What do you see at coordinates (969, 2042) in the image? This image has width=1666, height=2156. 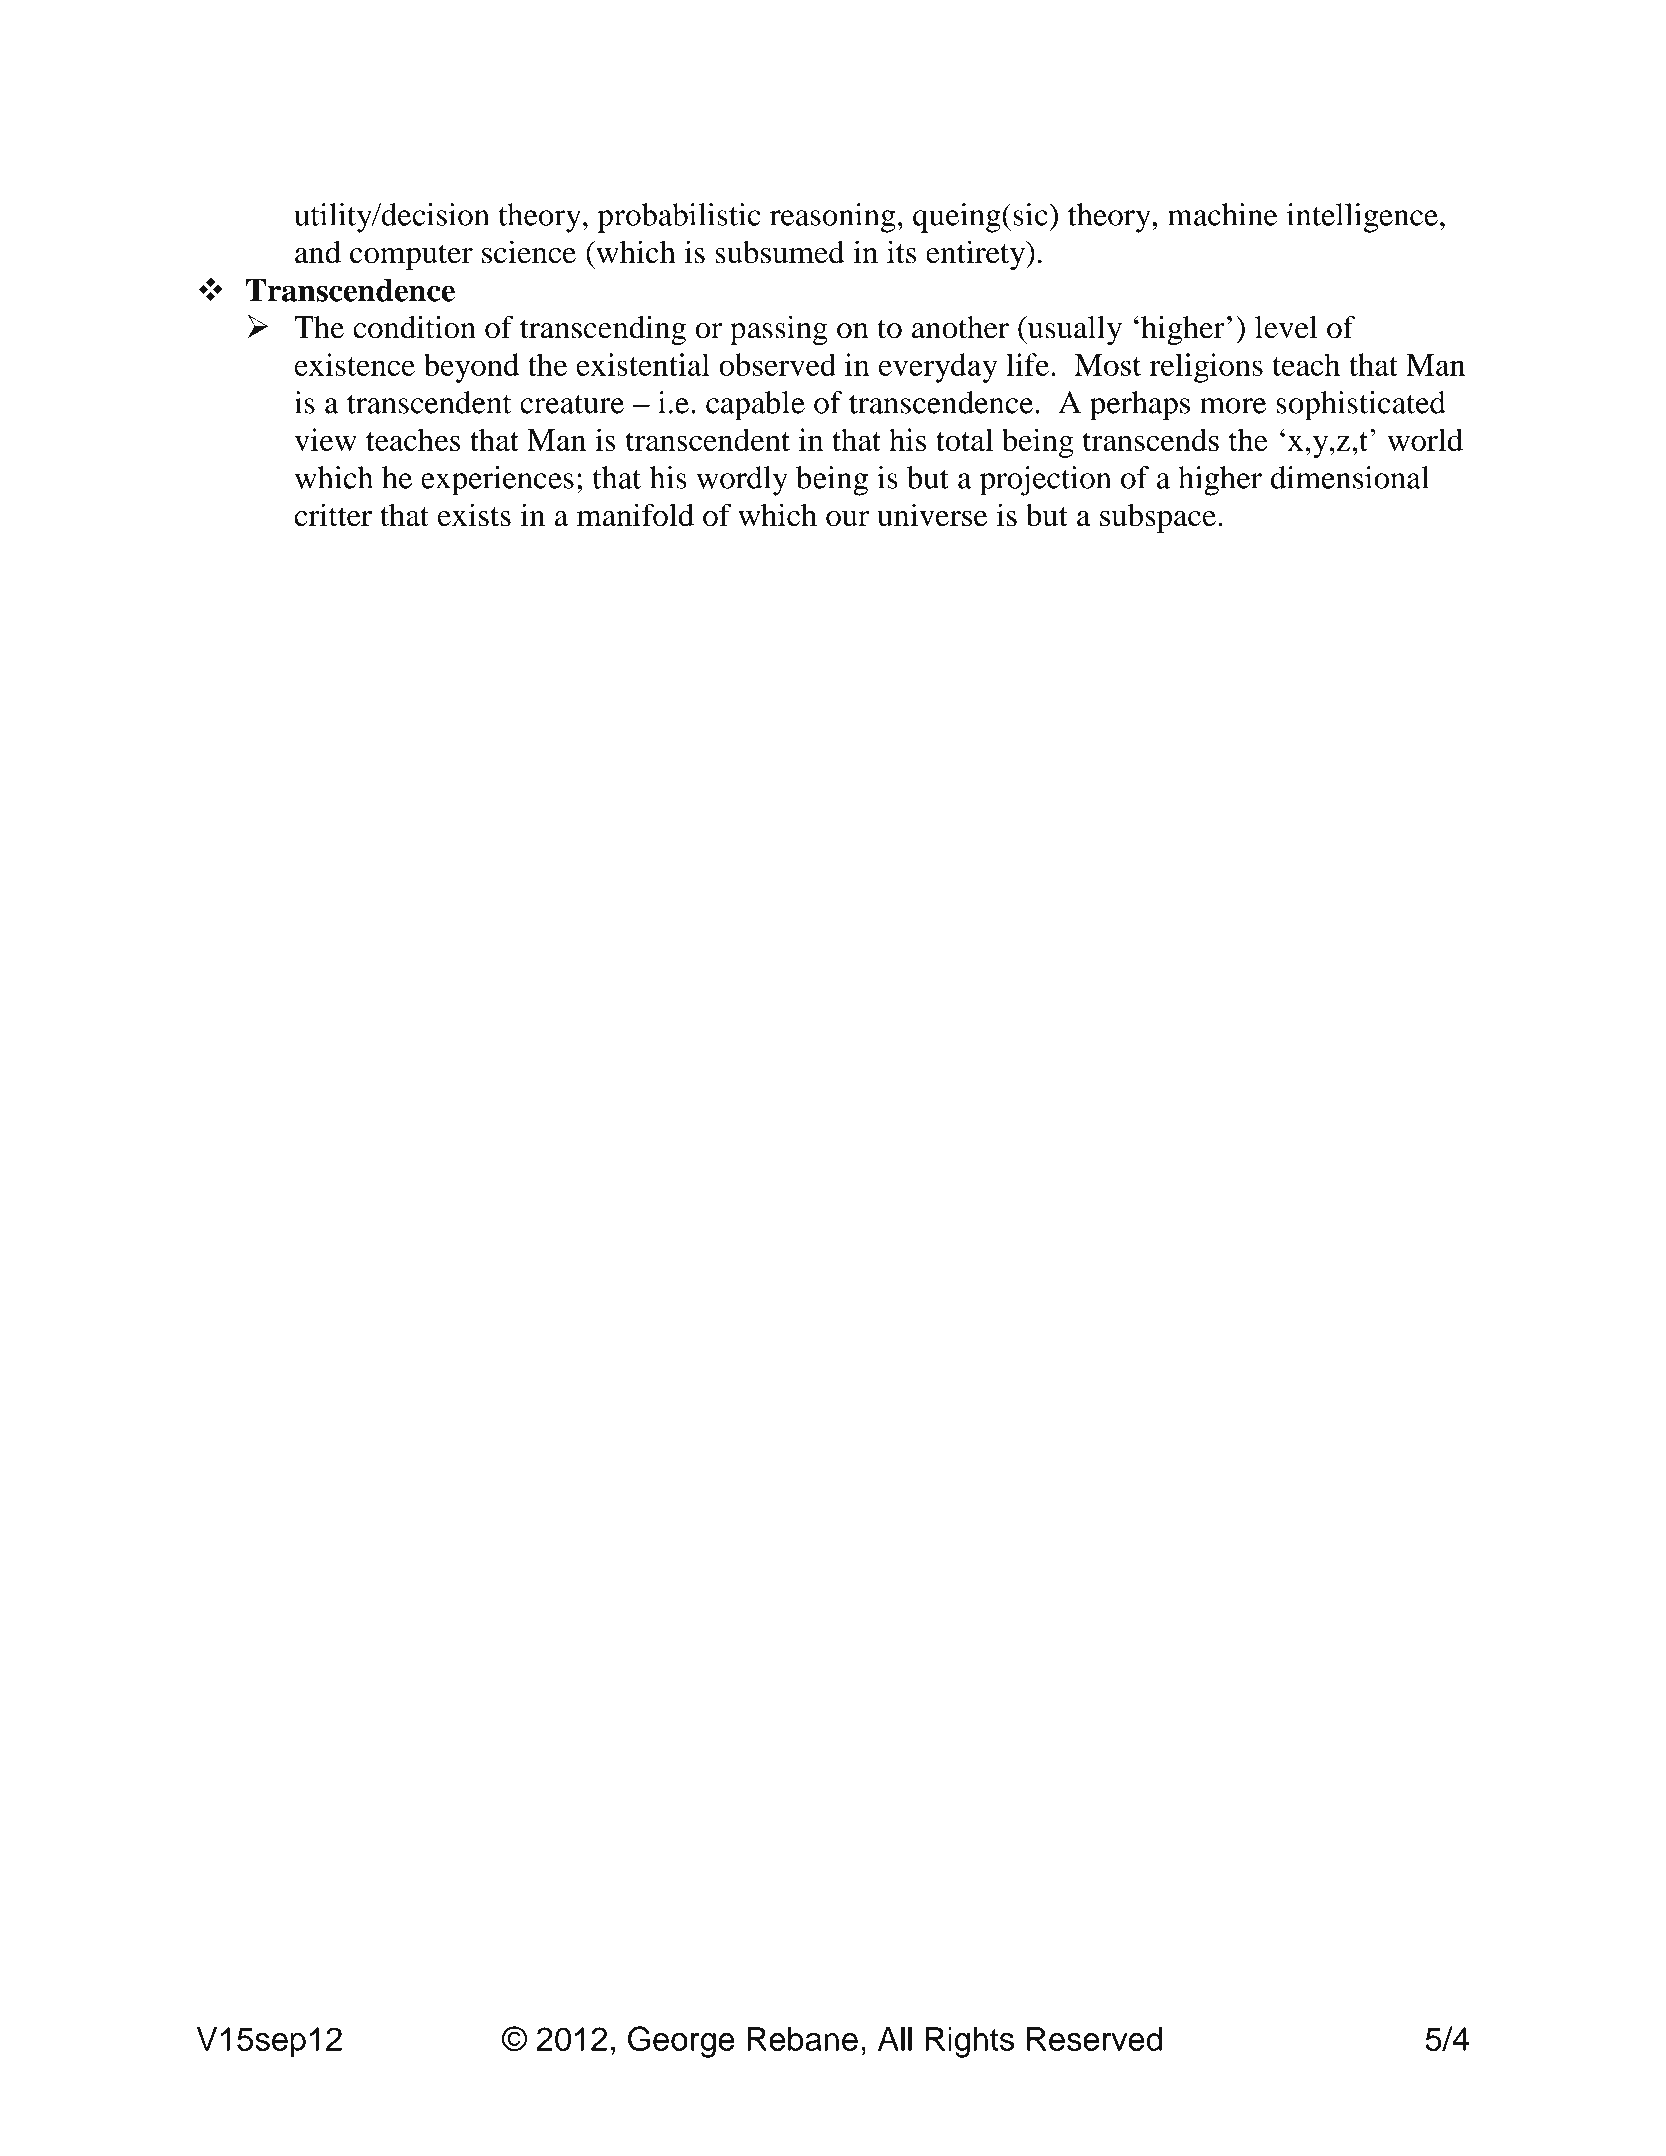 I see `Rights` at bounding box center [969, 2042].
